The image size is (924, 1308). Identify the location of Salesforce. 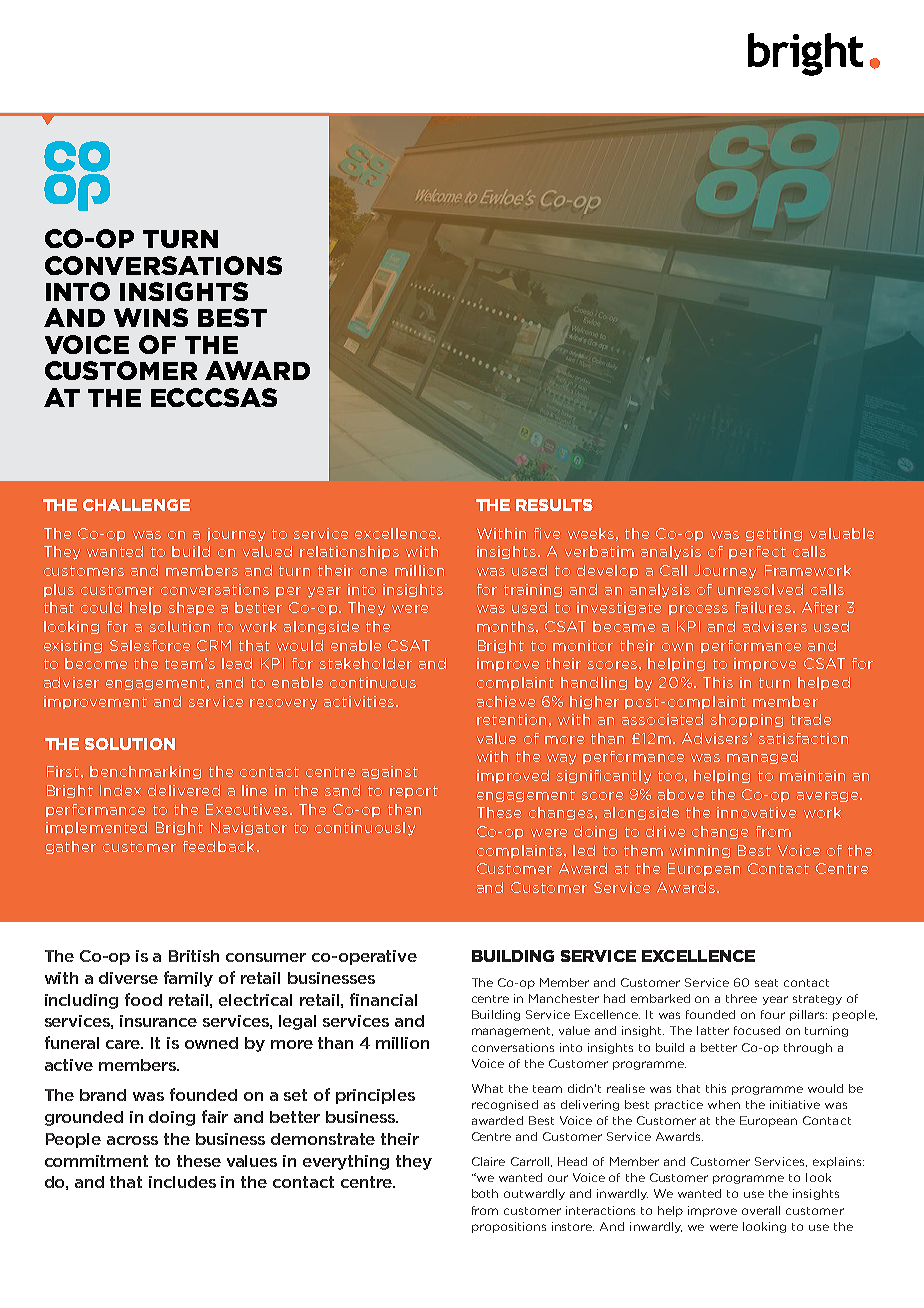
(150, 645).
